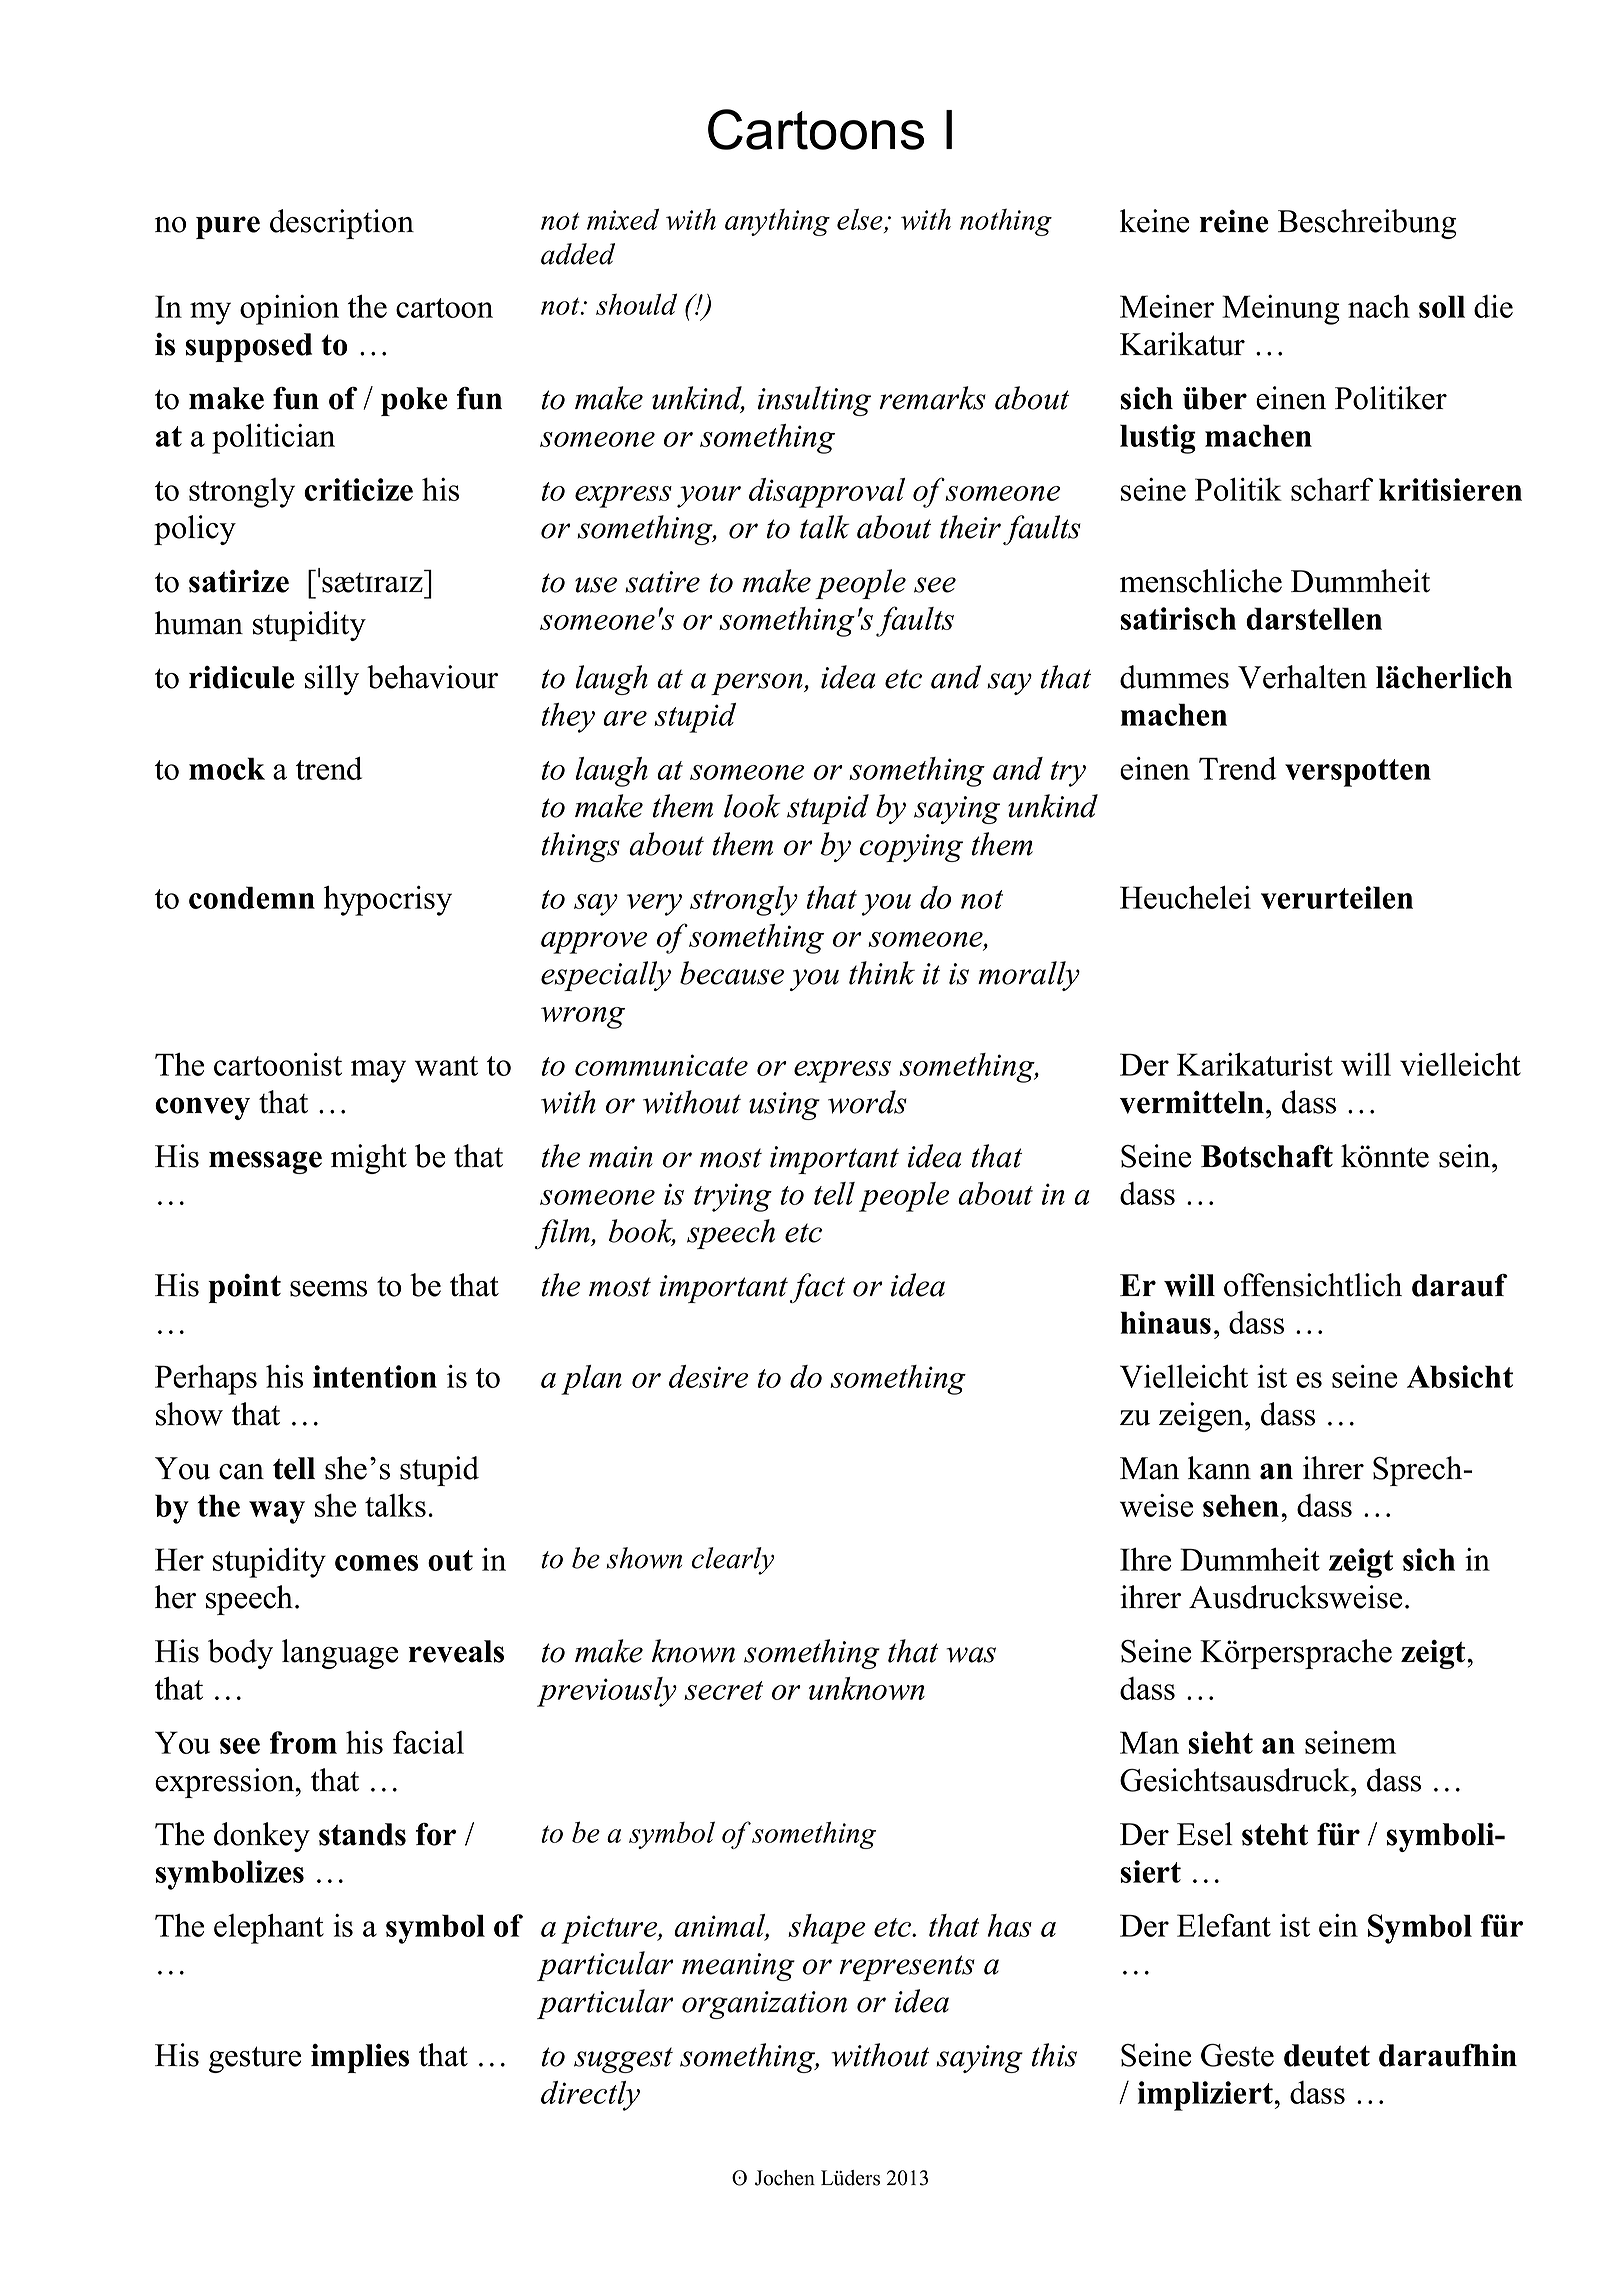 The height and width of the document is (2288, 1623). I want to click on Jochen, so click(785, 2178).
